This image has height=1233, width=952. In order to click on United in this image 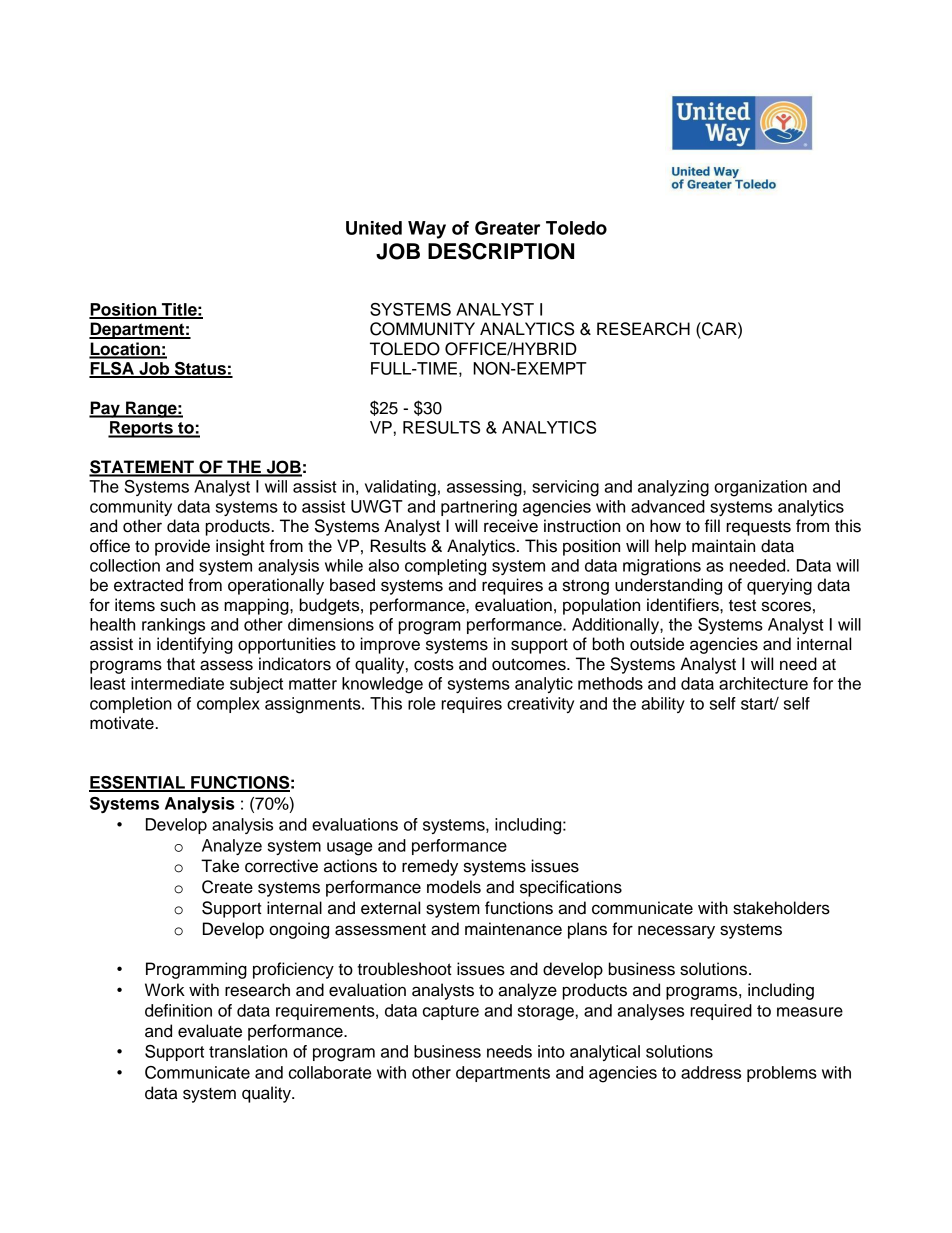, I will do `click(374, 228)`.
